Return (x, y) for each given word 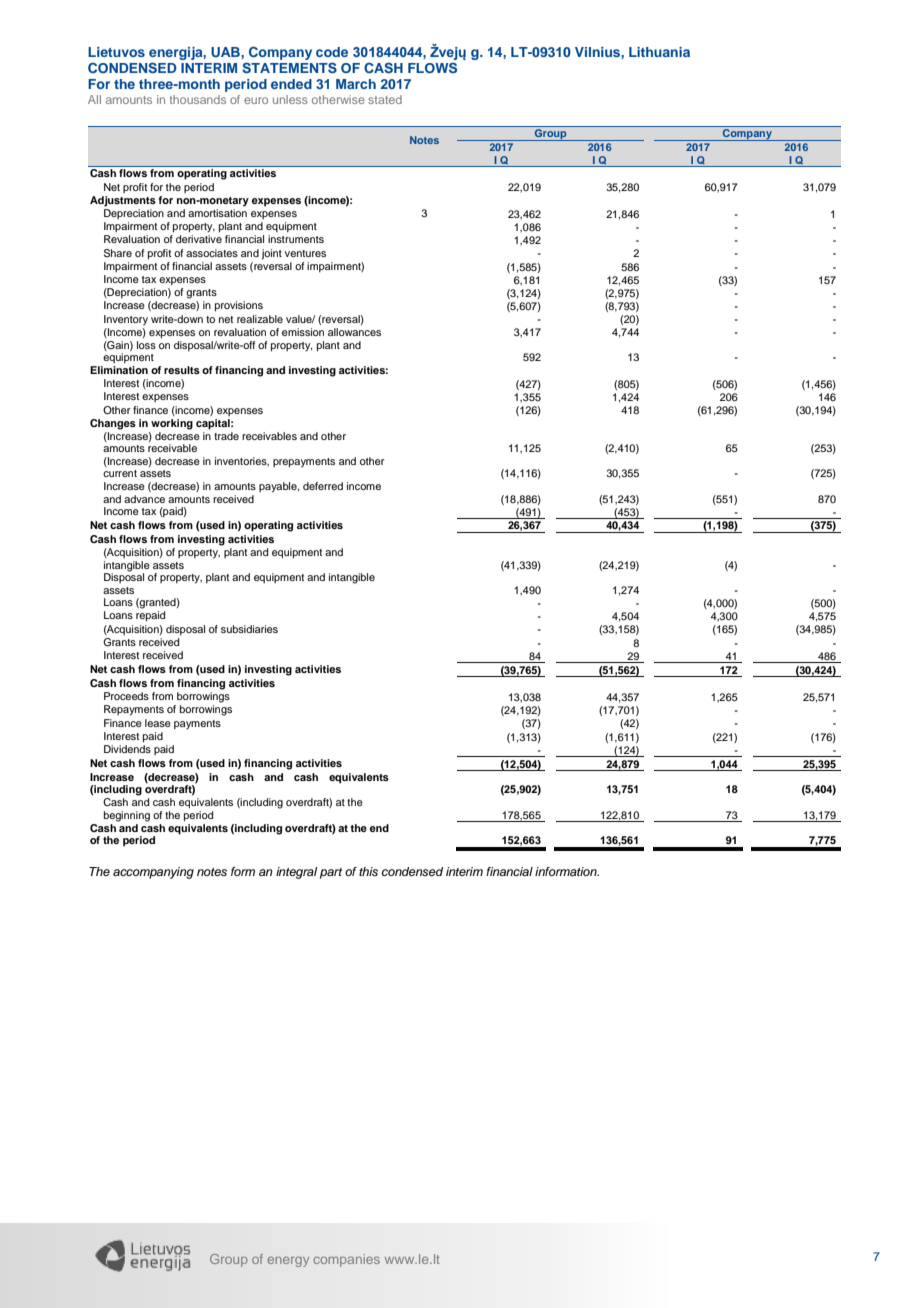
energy (288, 1261)
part (331, 873)
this (368, 871)
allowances (354, 332)
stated (385, 99)
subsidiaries (249, 629)
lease (158, 723)
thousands (198, 99)
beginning (127, 816)
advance (144, 499)
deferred (323, 486)
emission (303, 332)
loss (146, 345)
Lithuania (659, 52)
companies (346, 1260)
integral (296, 873)
